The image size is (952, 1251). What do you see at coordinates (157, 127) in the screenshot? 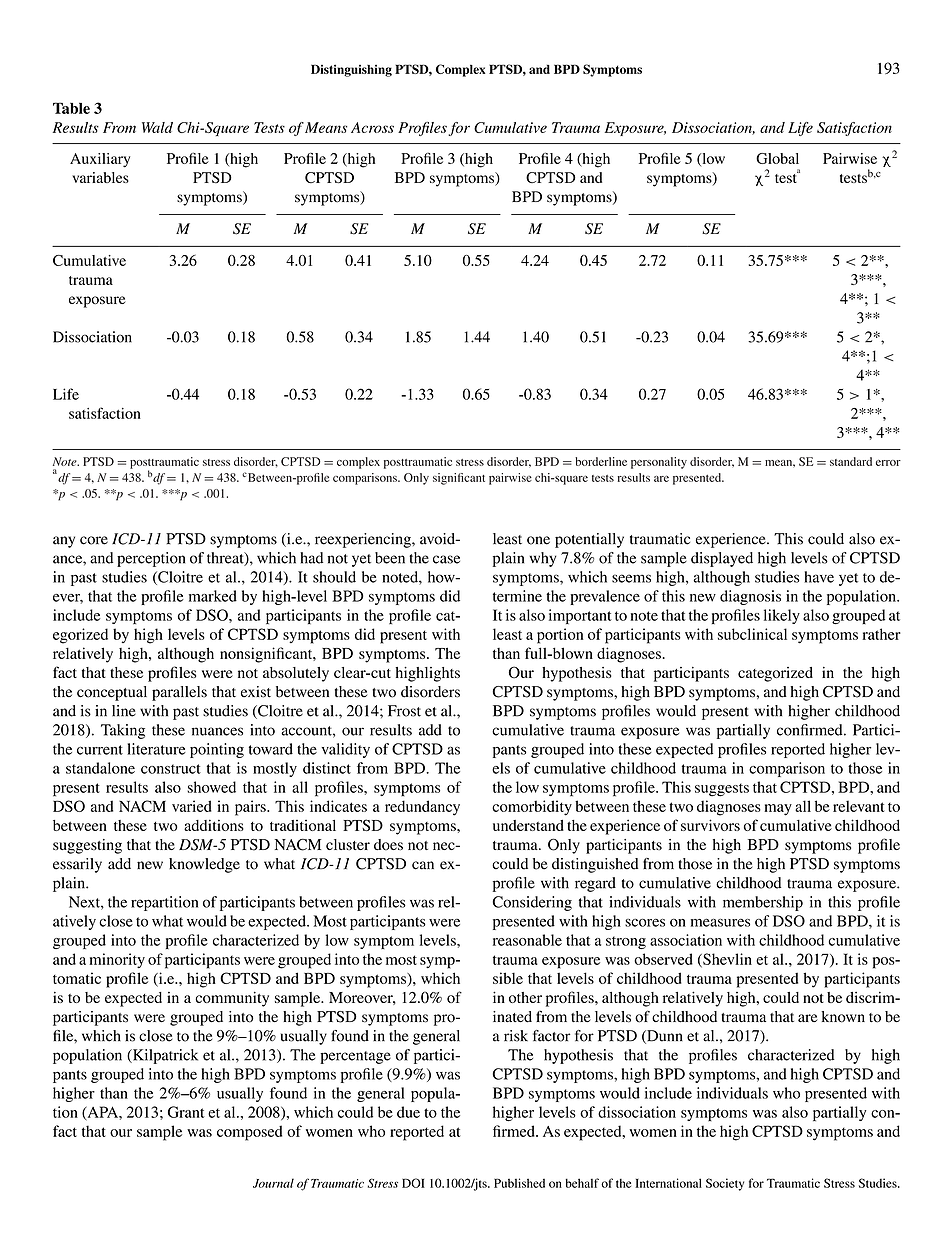
I see `Wald` at bounding box center [157, 127].
